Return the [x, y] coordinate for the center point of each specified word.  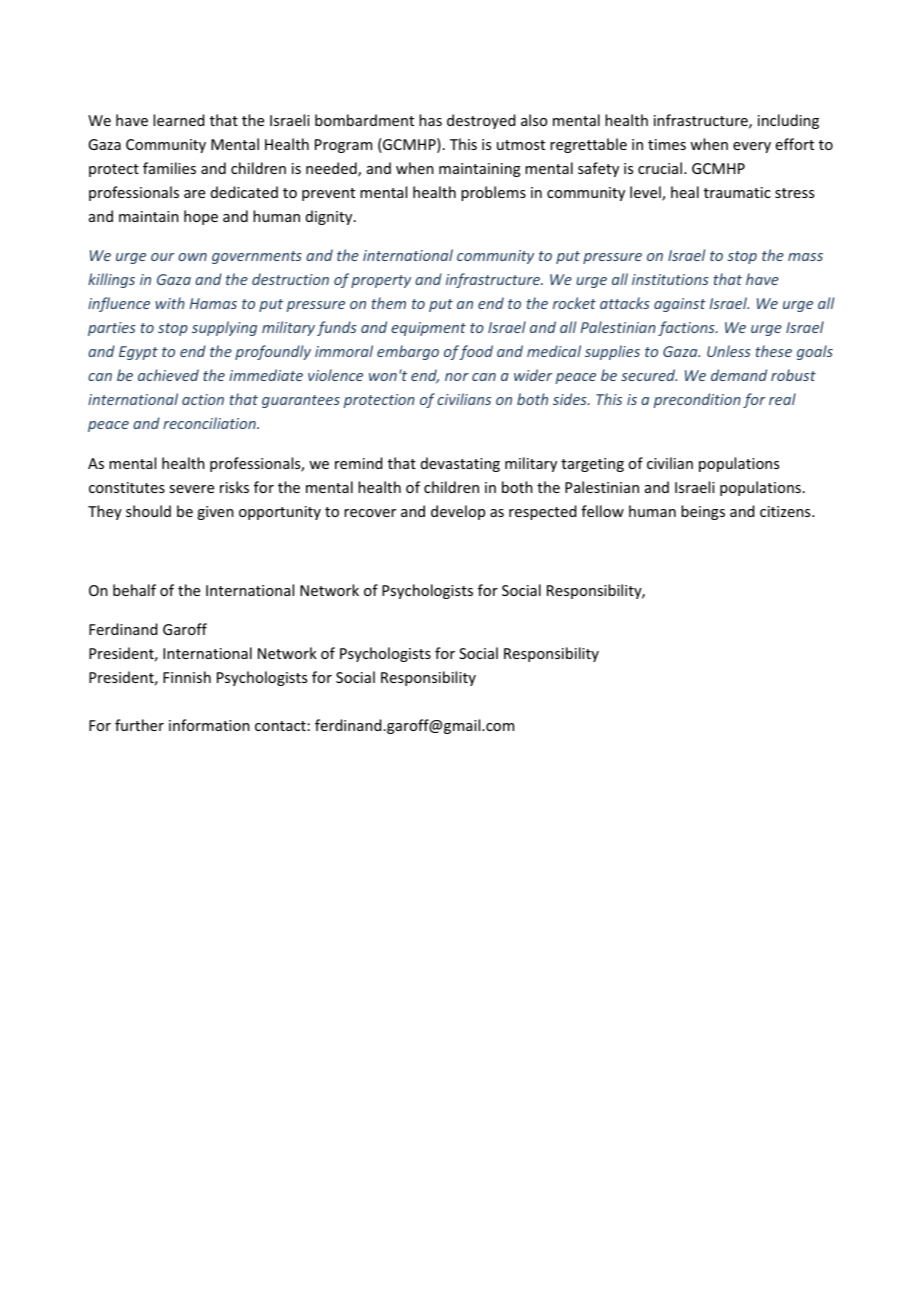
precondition [697, 400]
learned [178, 120]
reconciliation [210, 423]
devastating [460, 464]
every [752, 147]
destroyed [481, 121]
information [209, 725]
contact [280, 726]
